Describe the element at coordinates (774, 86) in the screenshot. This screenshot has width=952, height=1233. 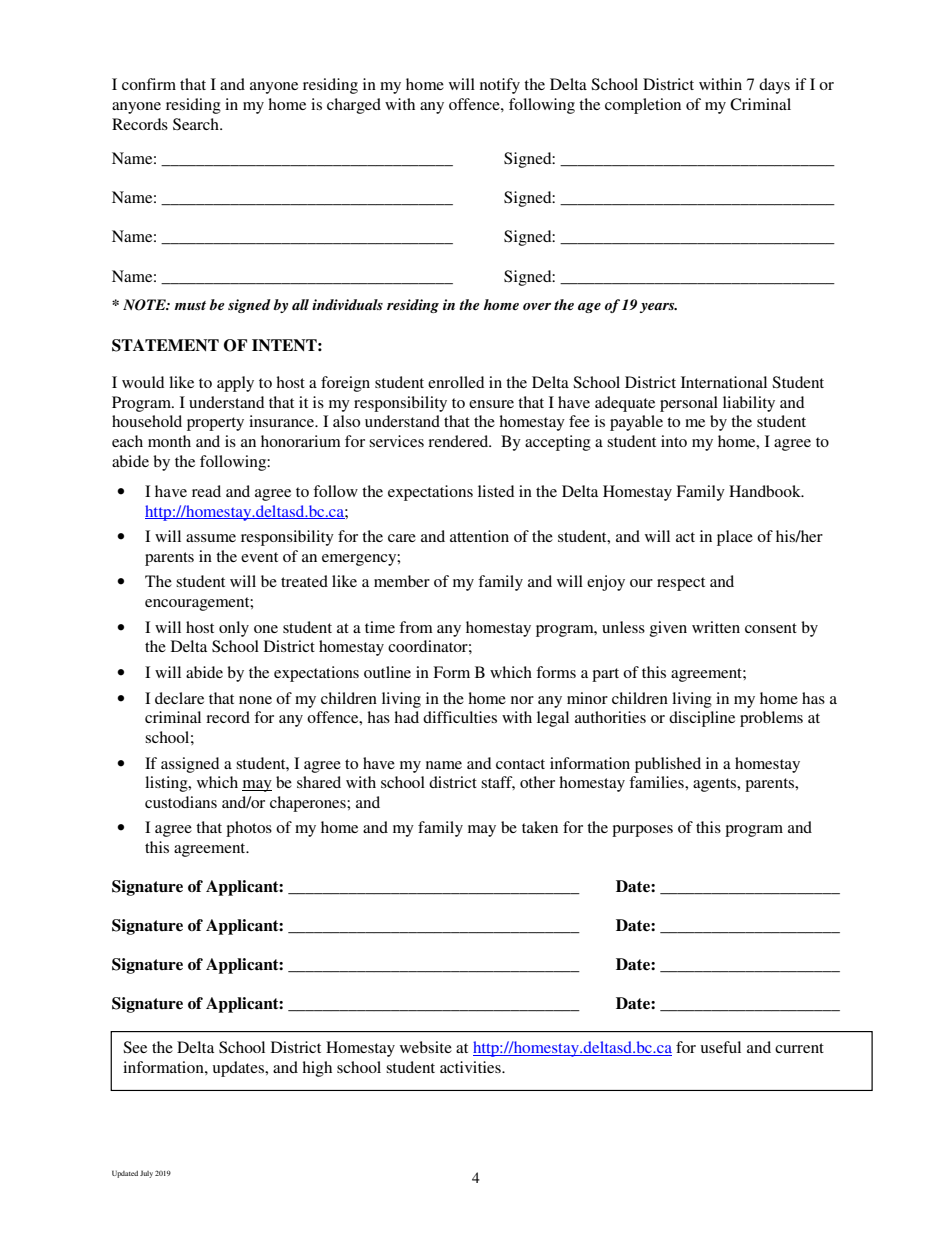
I see `days` at that location.
